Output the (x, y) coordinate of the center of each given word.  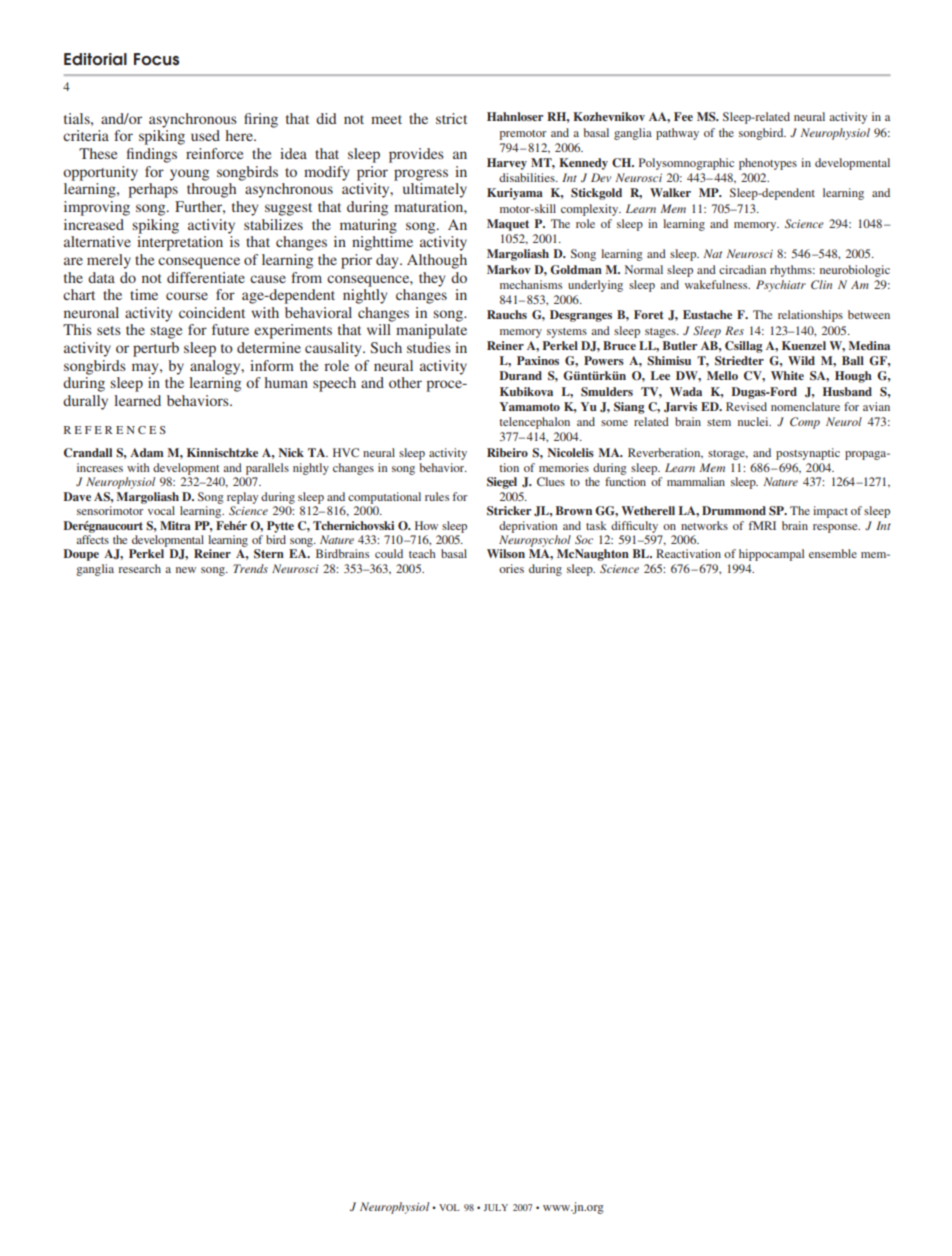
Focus (156, 59)
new (186, 570)
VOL (449, 1207)
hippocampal (771, 555)
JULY (495, 1207)
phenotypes (768, 164)
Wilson (506, 553)
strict (451, 118)
